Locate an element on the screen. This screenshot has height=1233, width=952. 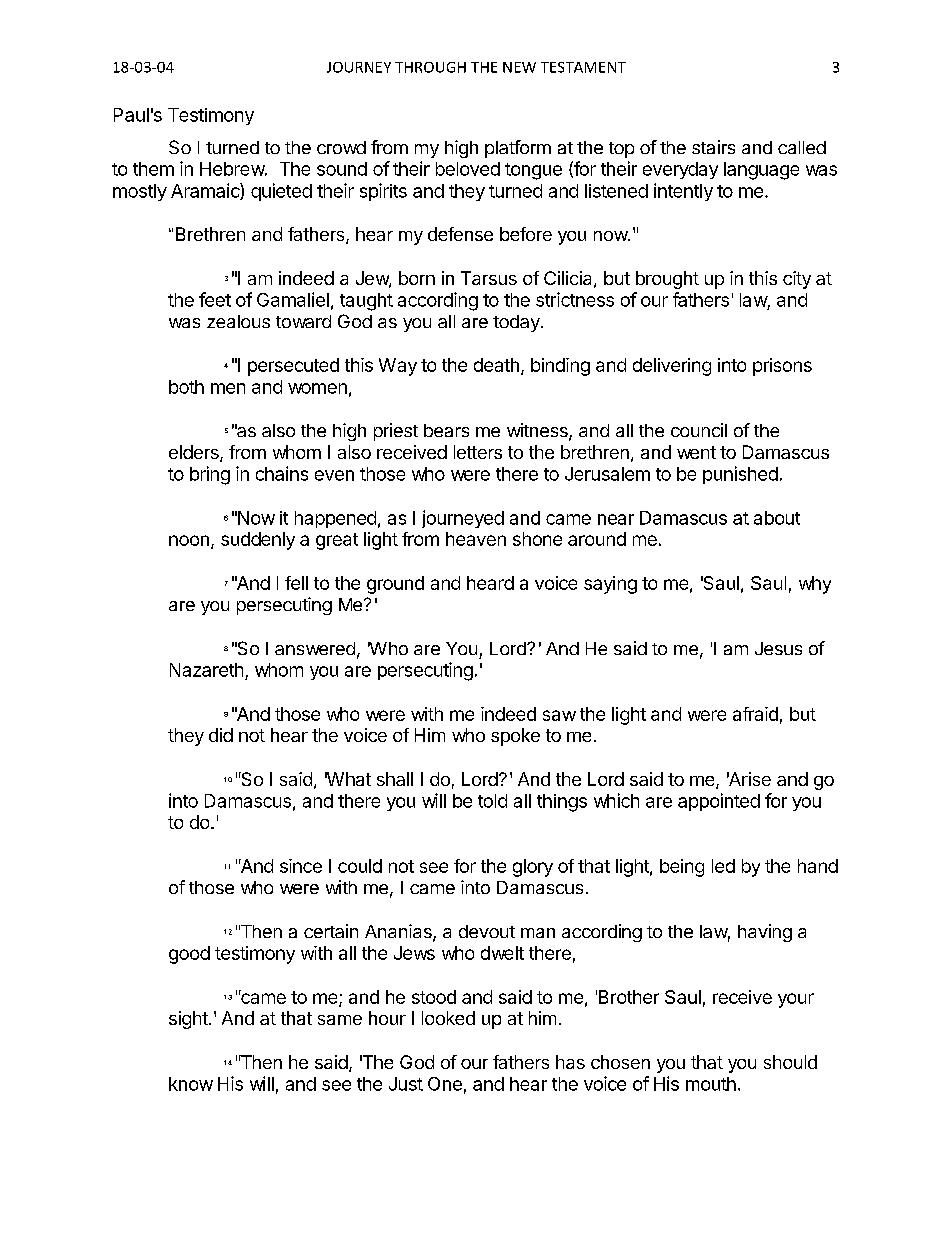
zealous is located at coordinates (238, 321).
